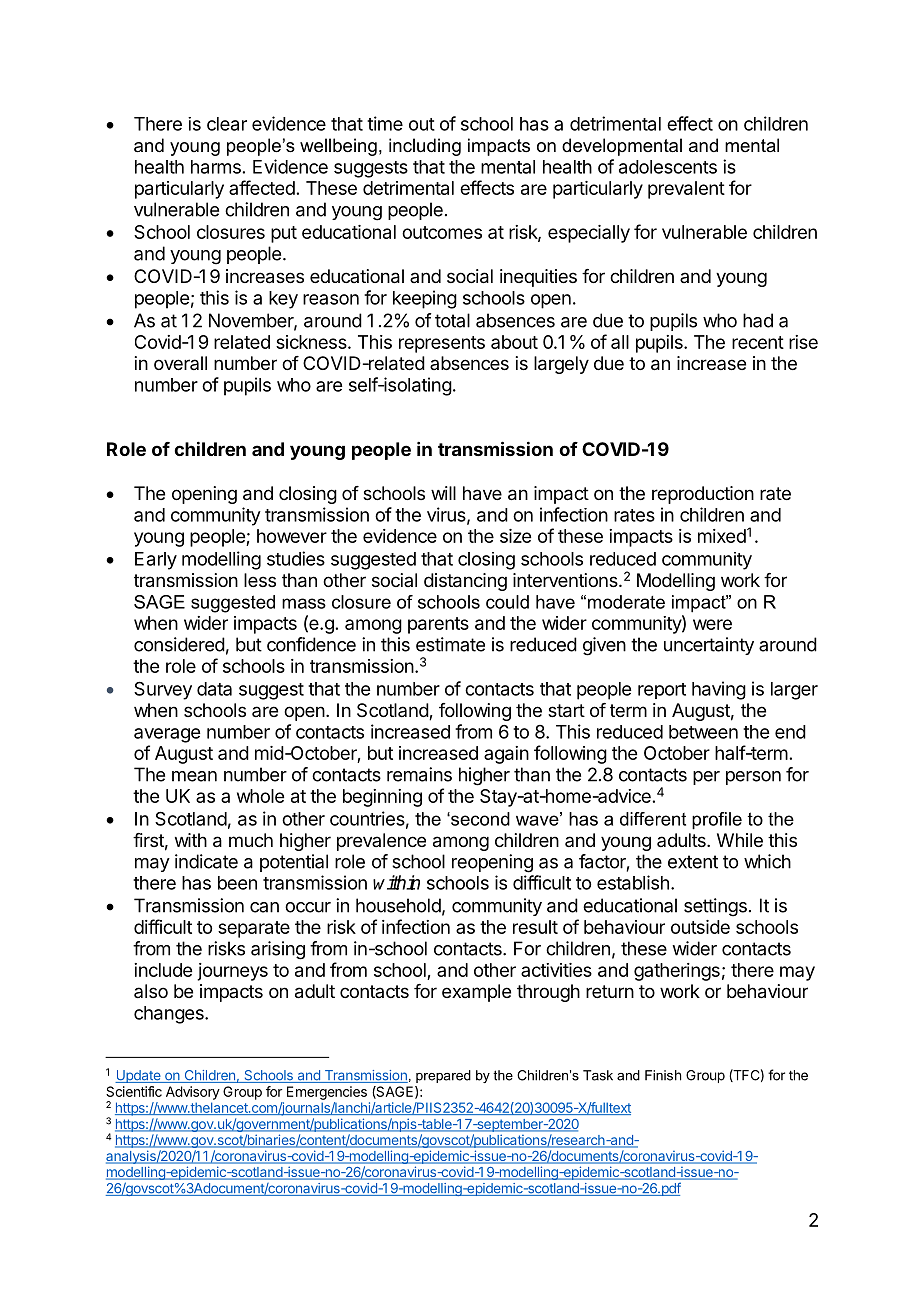  What do you see at coordinates (668, 167) in the screenshot?
I see `adolescents` at bounding box center [668, 167].
